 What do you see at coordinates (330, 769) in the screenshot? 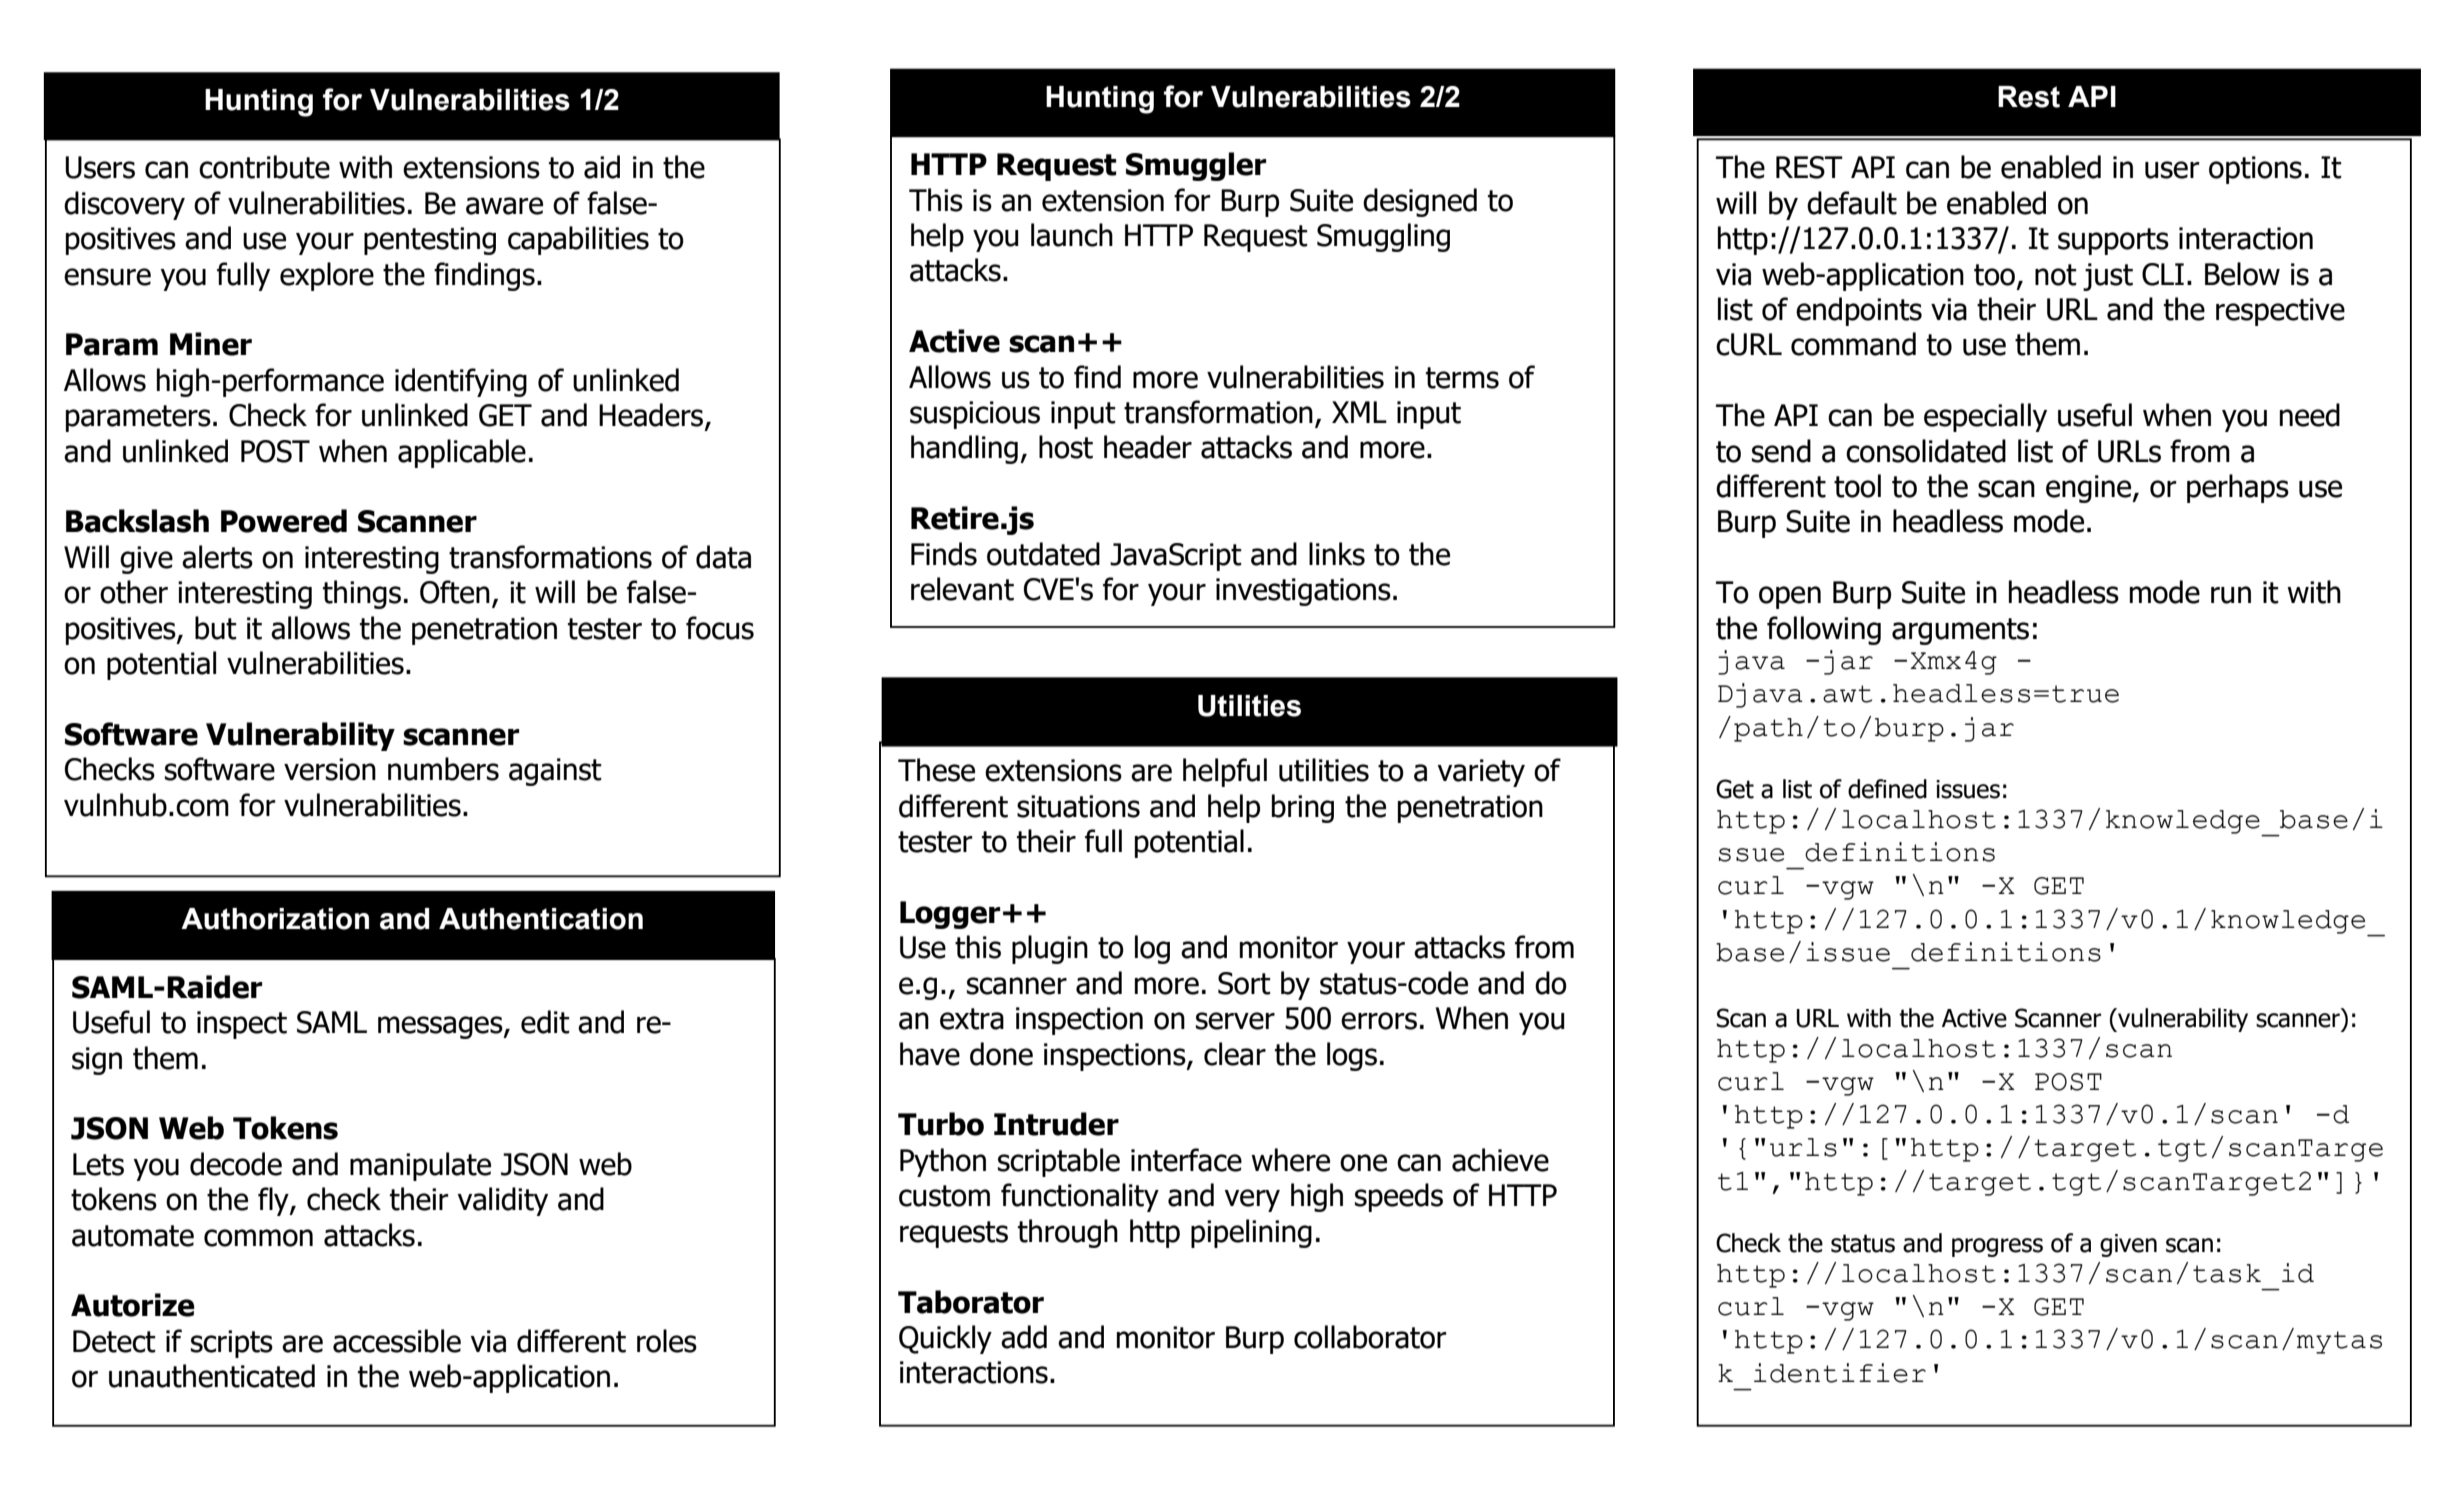
I see `version` at bounding box center [330, 769].
